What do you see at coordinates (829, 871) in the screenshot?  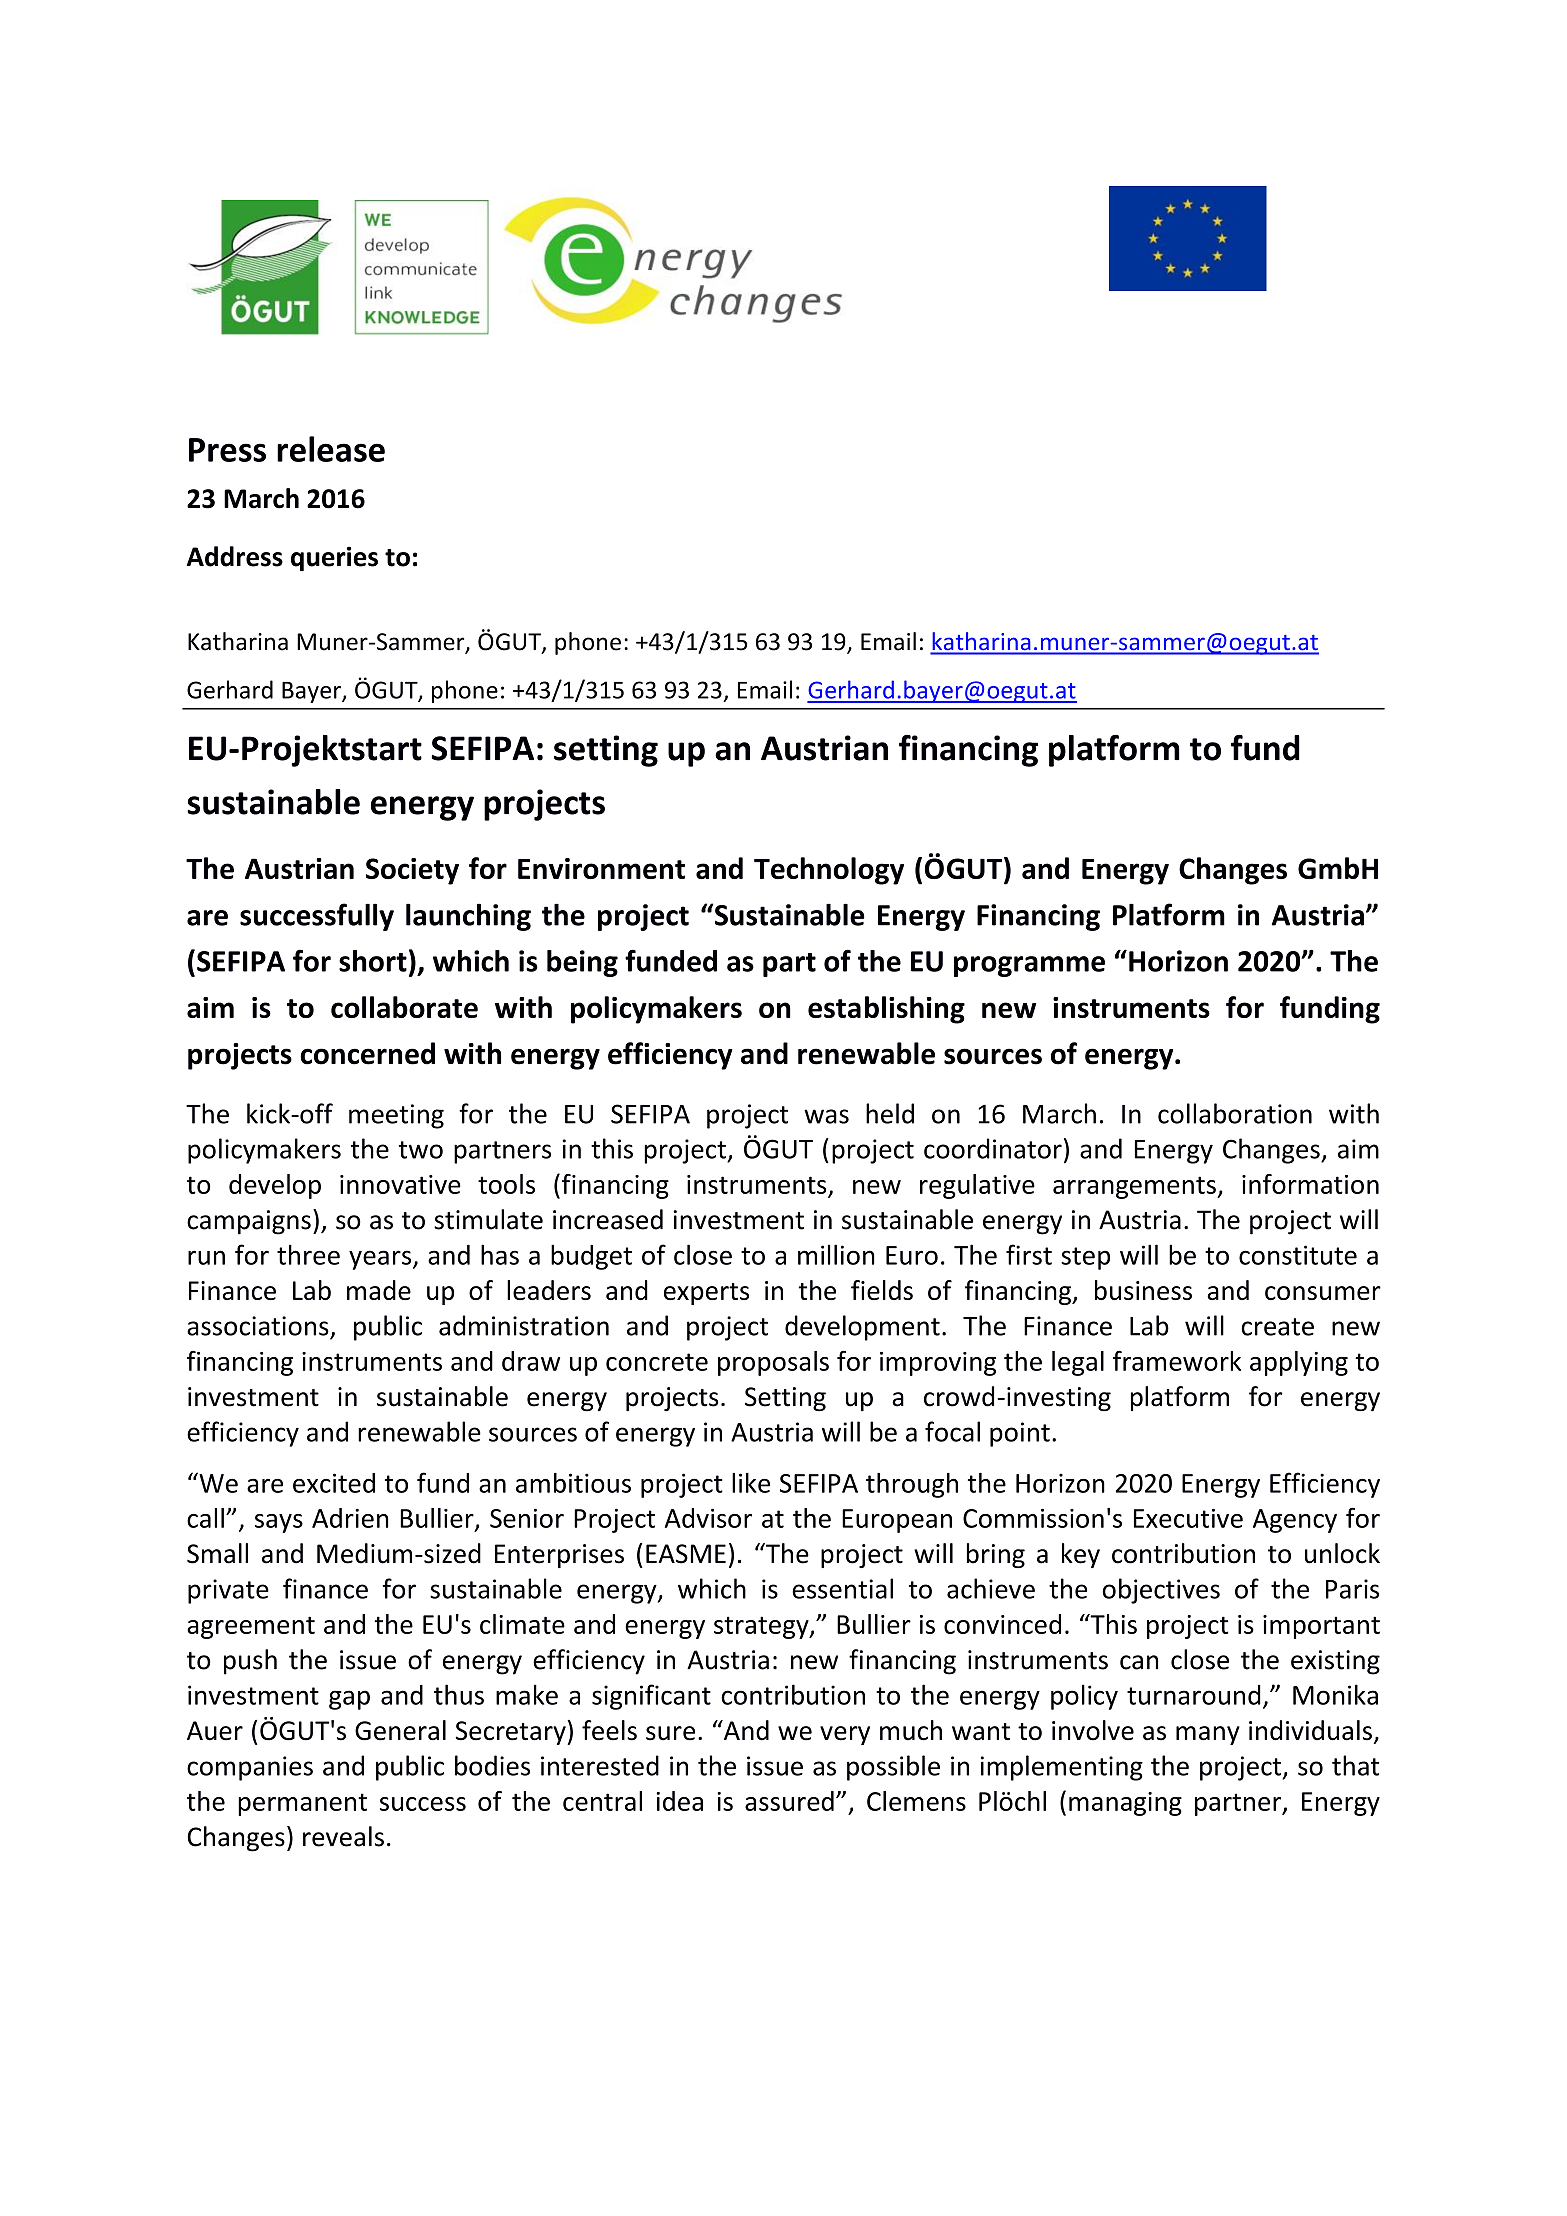 I see `Technology` at bounding box center [829, 871].
